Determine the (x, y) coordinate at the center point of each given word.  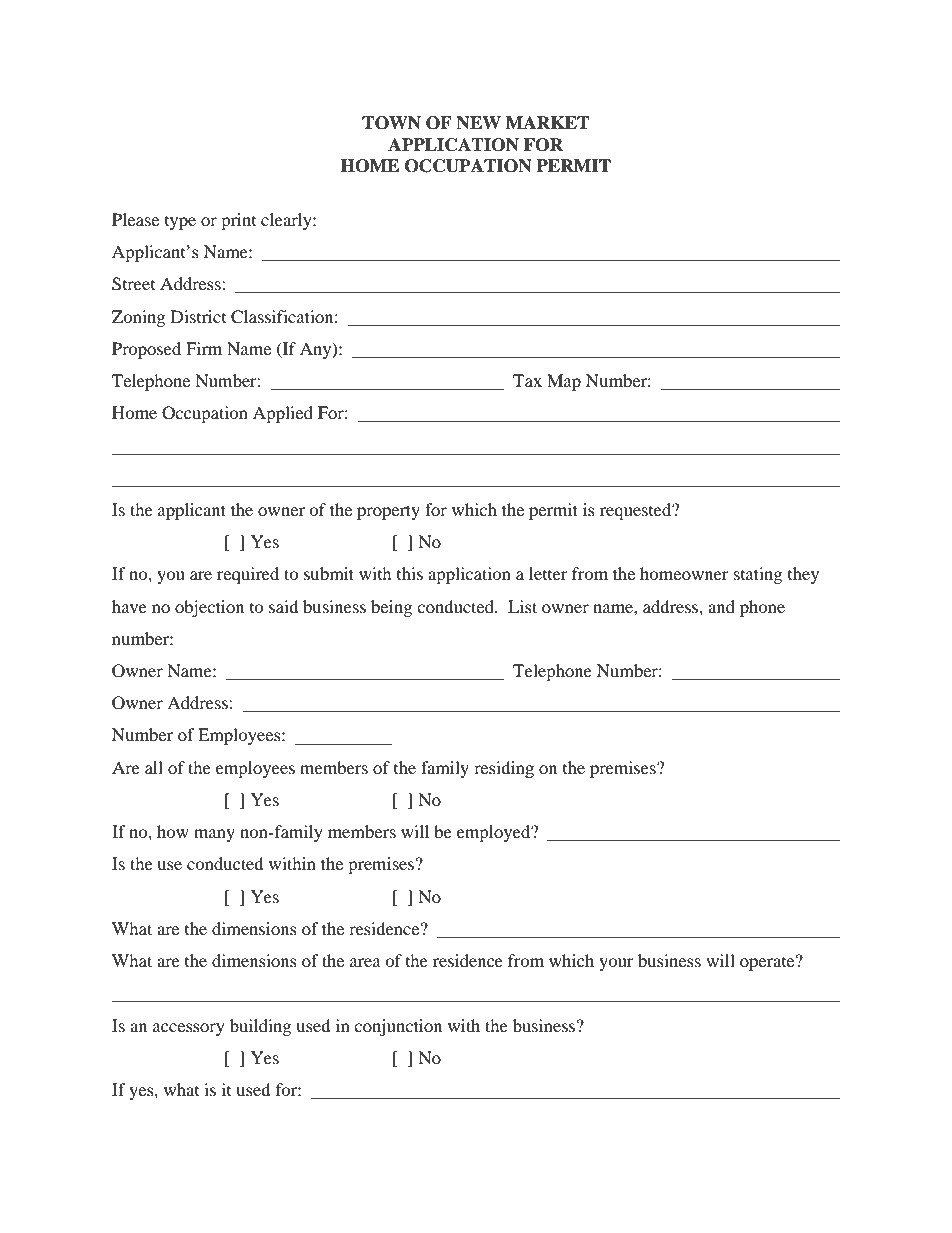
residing (504, 769)
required (248, 575)
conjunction (398, 1027)
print (238, 221)
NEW (478, 123)
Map (564, 382)
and (721, 606)
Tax (527, 380)
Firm (204, 348)
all (154, 767)
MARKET (547, 122)
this (410, 573)
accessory (189, 1029)
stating (758, 575)
